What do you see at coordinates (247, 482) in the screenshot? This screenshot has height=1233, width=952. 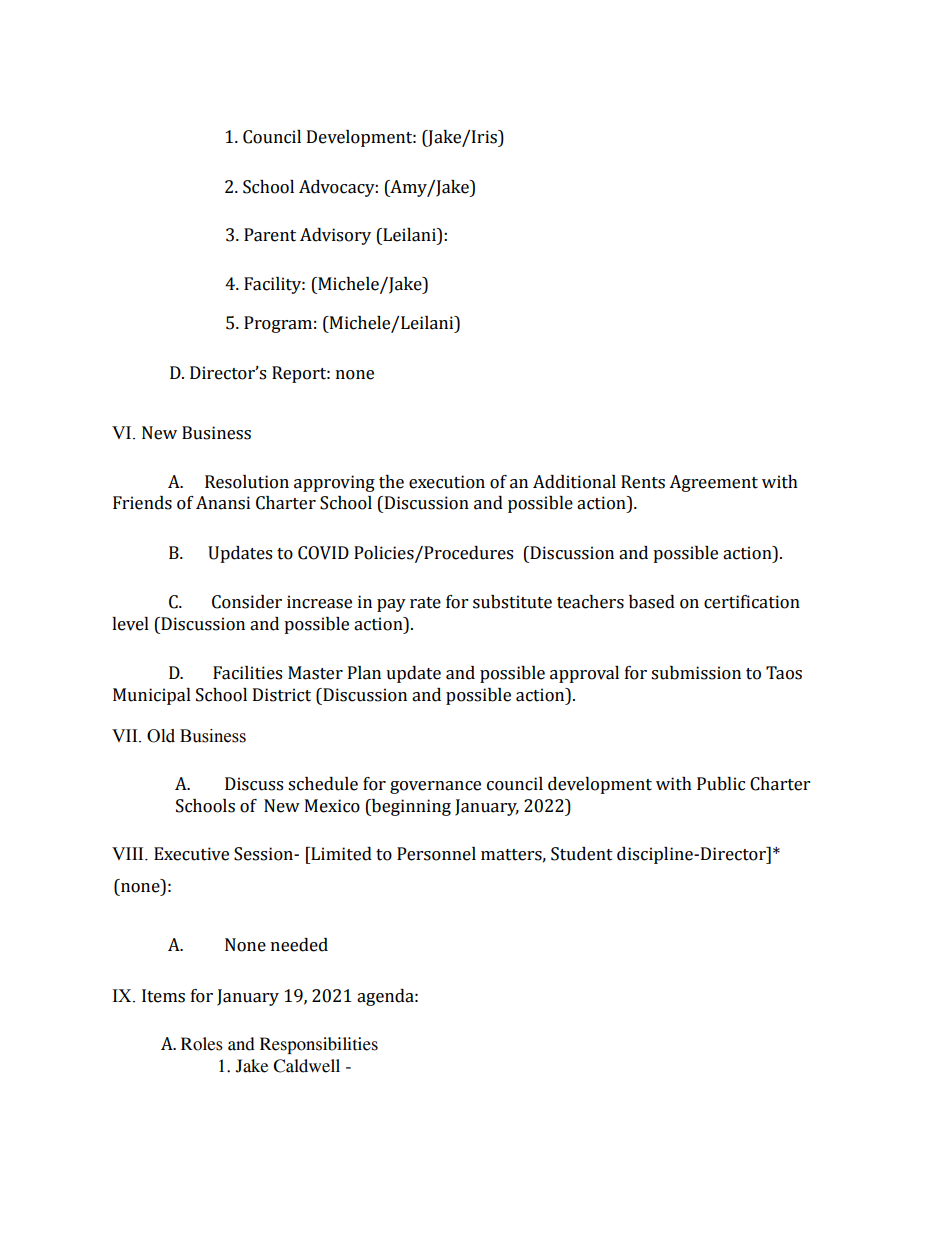 I see `Resolution` at bounding box center [247, 482].
